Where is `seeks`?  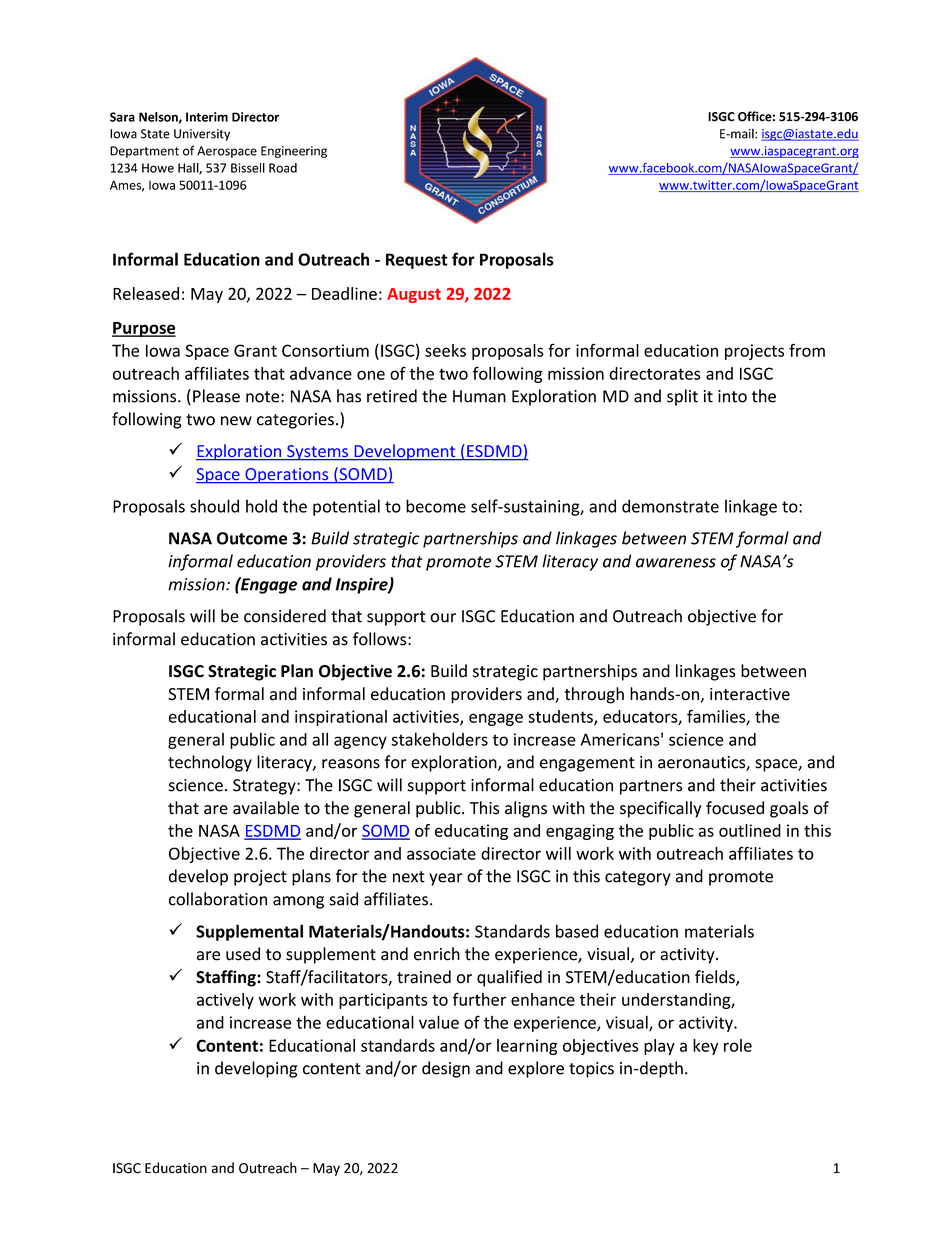 seeks is located at coordinates (445, 350).
